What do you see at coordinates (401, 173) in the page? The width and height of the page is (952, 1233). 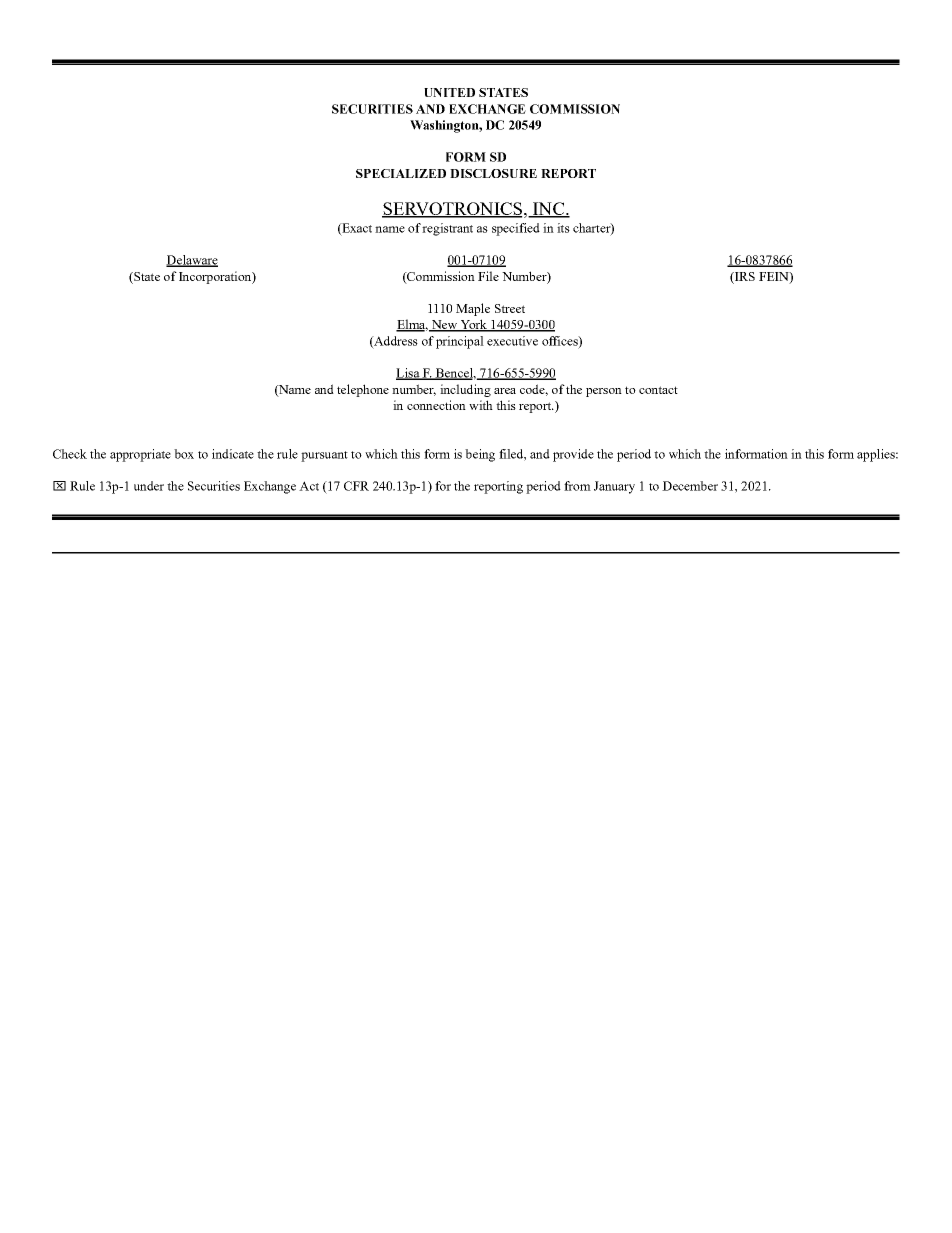 I see `SPECIALIZED` at bounding box center [401, 173].
